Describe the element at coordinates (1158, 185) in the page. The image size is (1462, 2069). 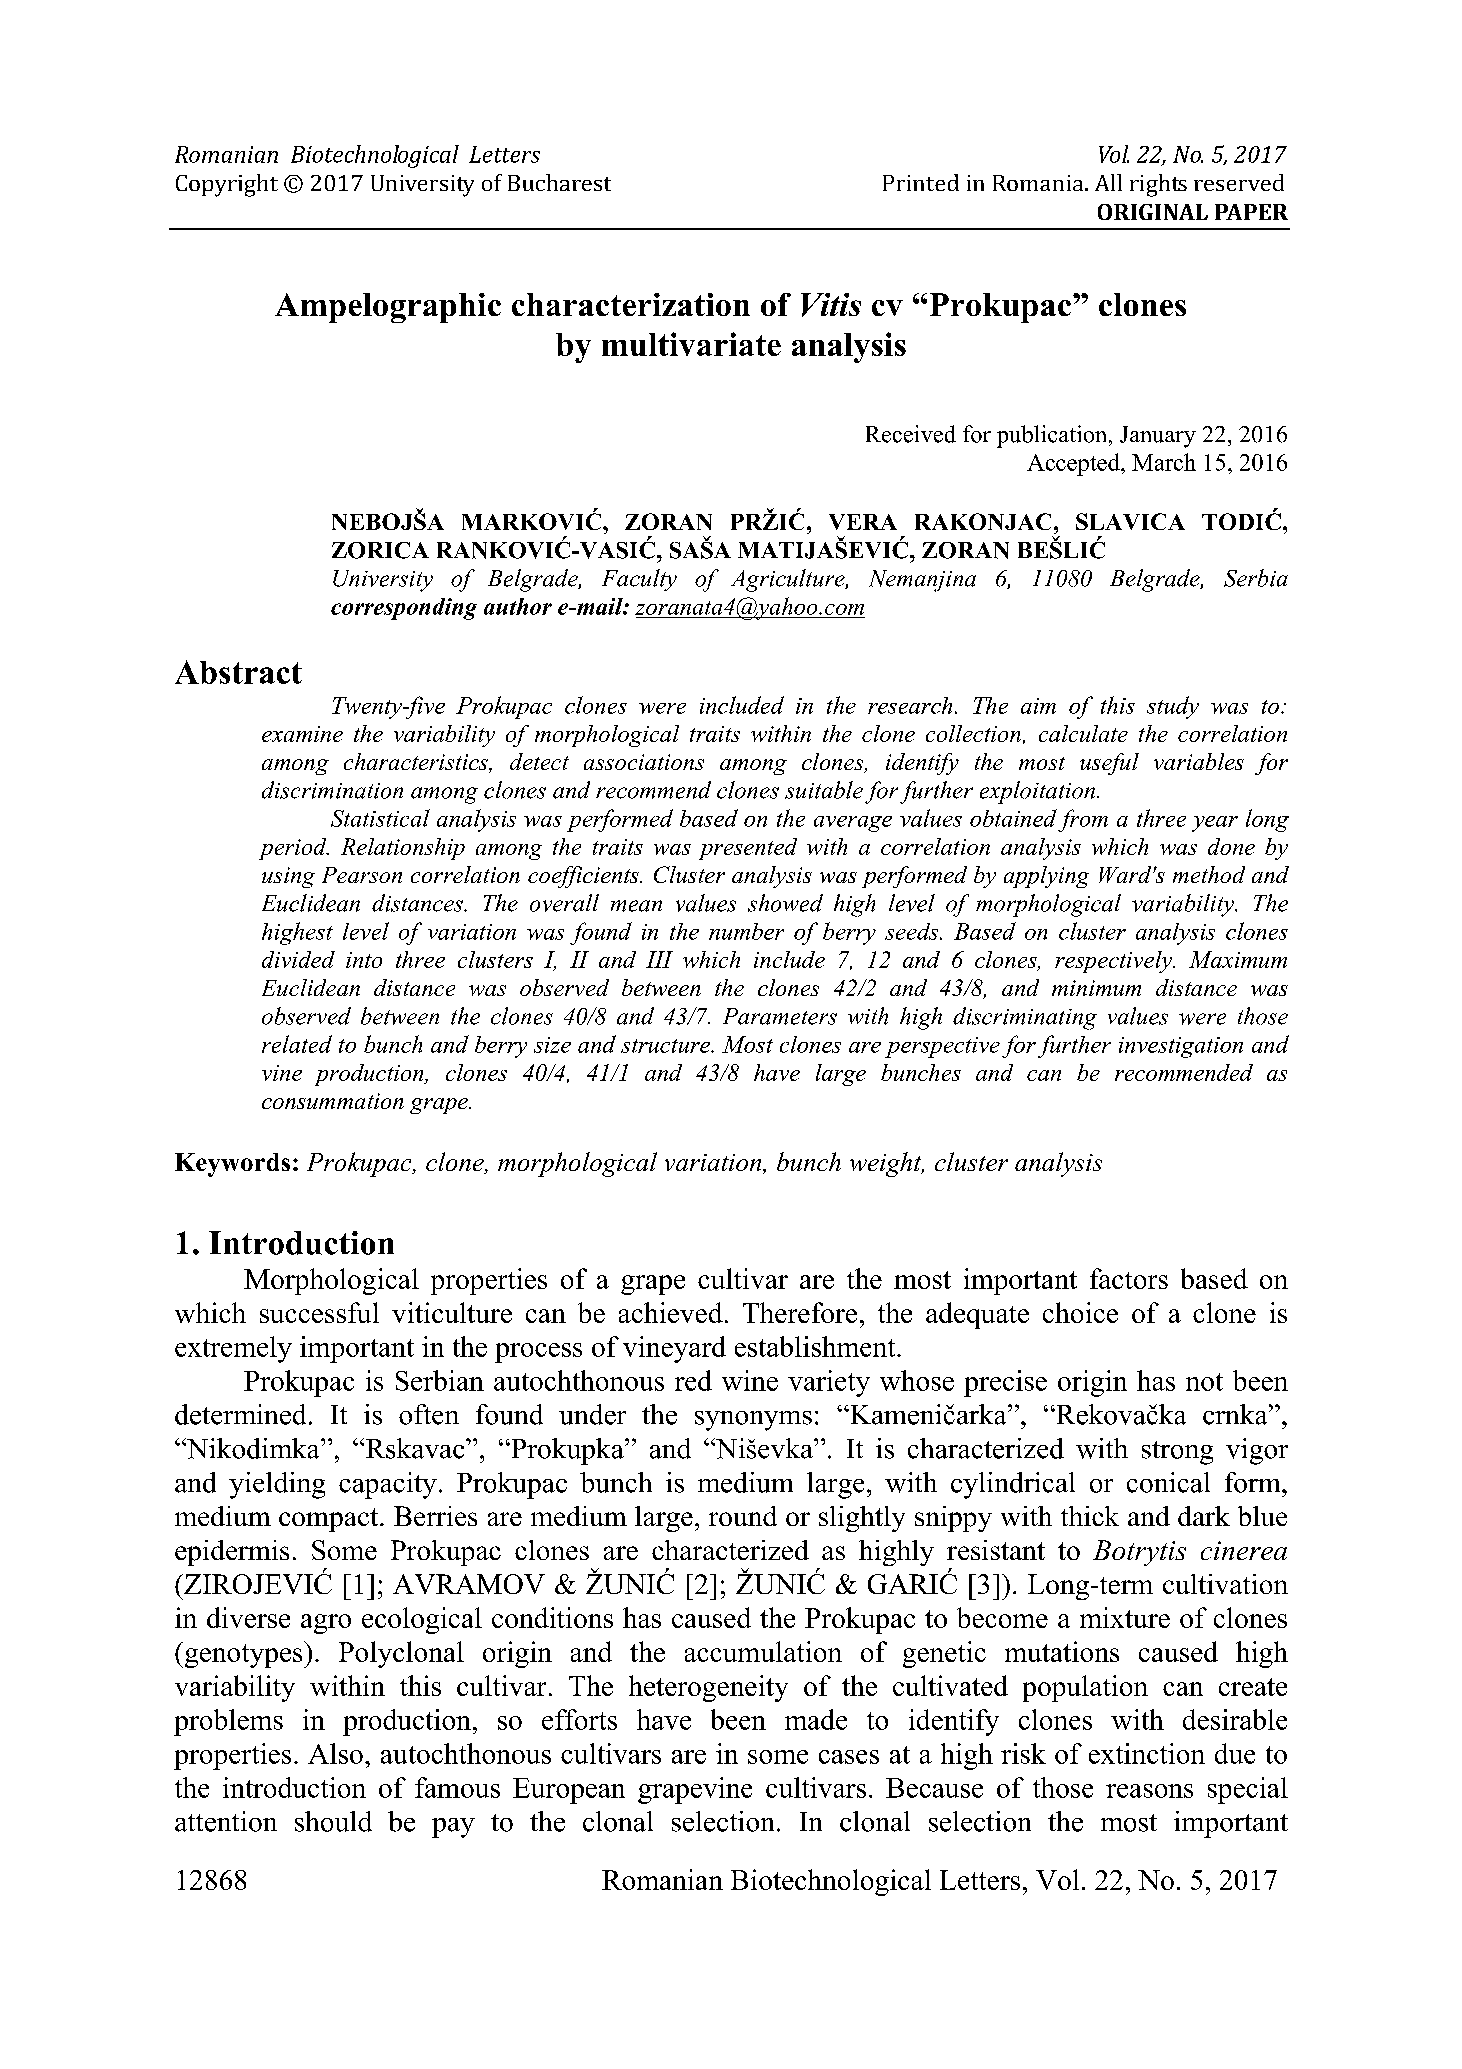
I see `rights` at that location.
